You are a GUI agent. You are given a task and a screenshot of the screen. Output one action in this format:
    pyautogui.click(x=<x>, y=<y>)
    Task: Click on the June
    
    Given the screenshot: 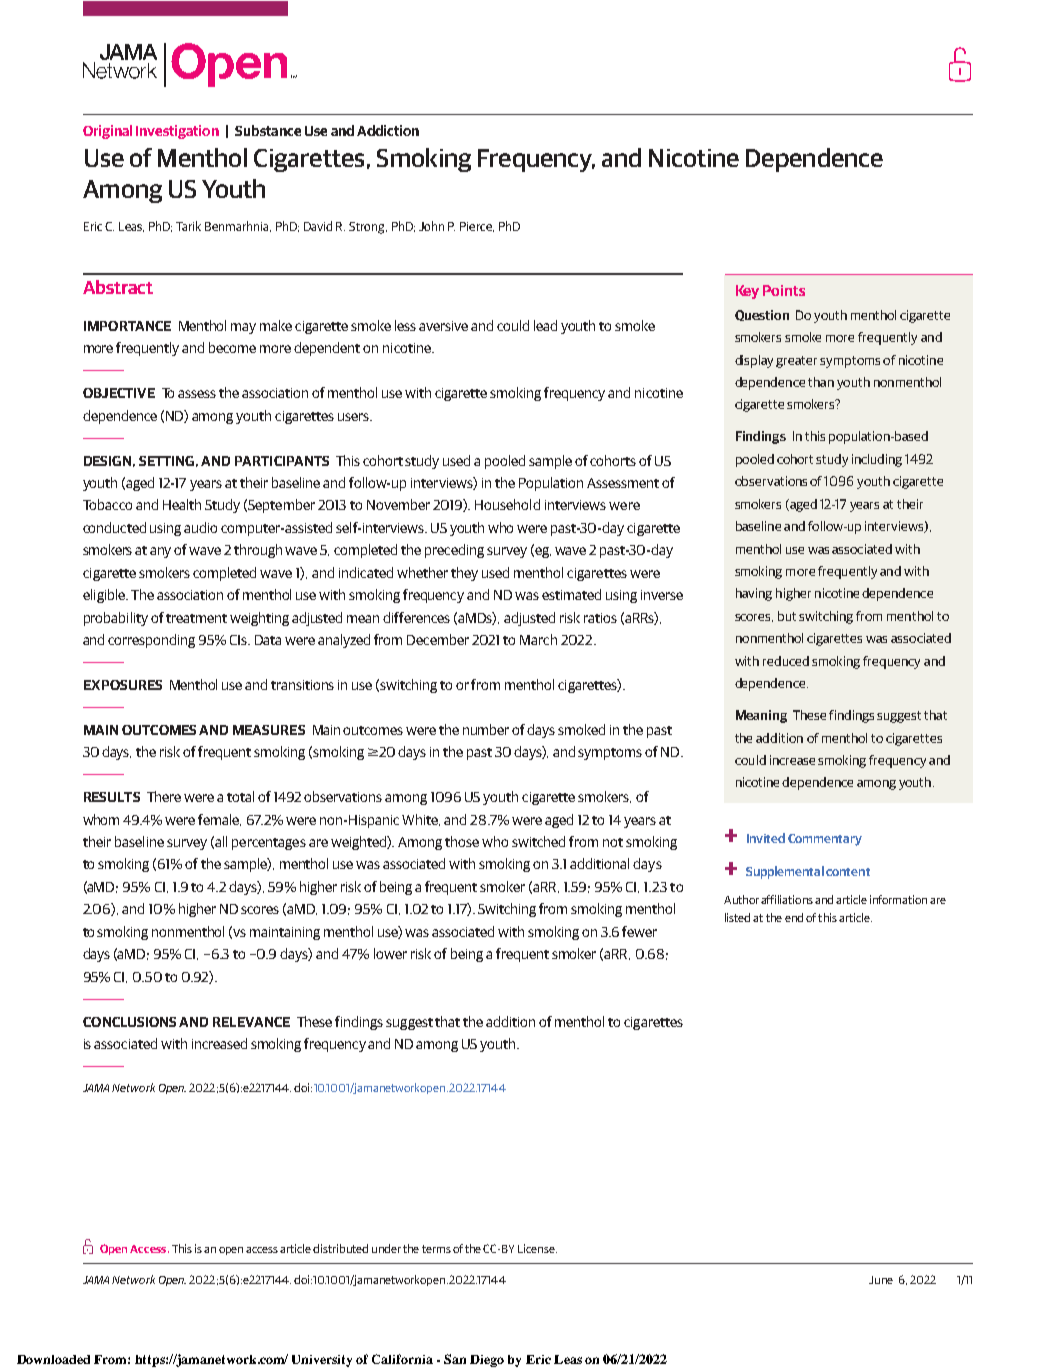 What is the action you would take?
    pyautogui.click(x=881, y=1280)
